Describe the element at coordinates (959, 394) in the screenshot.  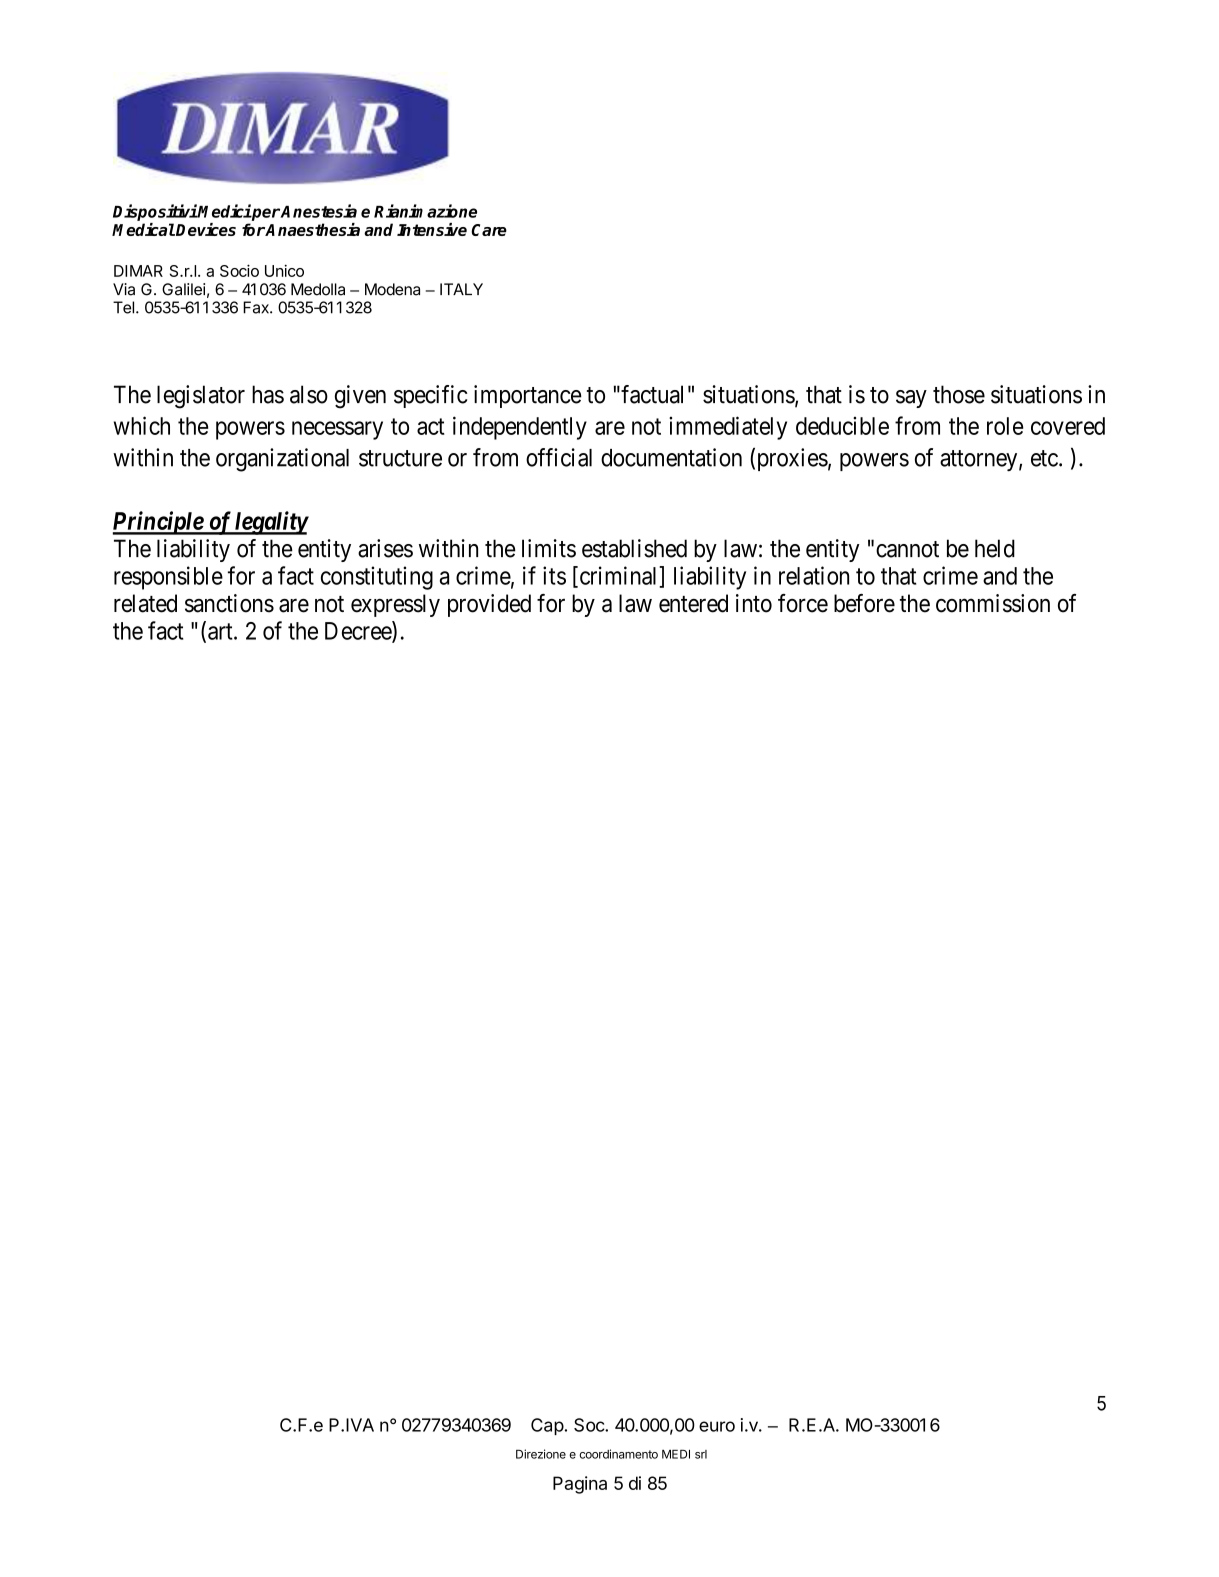
I see `those` at that location.
